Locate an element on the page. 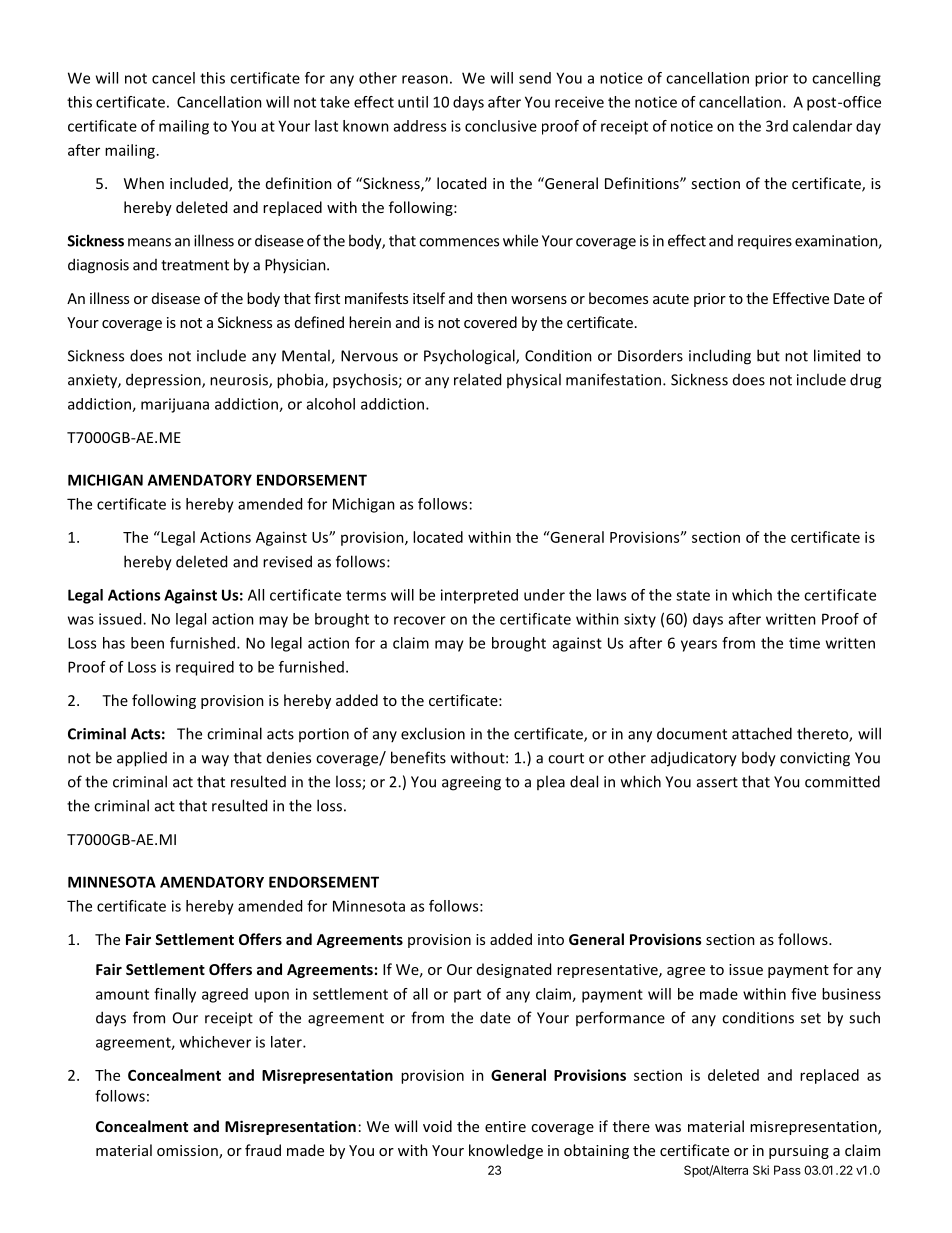 This document has height=1233, width=952. drug is located at coordinates (865, 381).
